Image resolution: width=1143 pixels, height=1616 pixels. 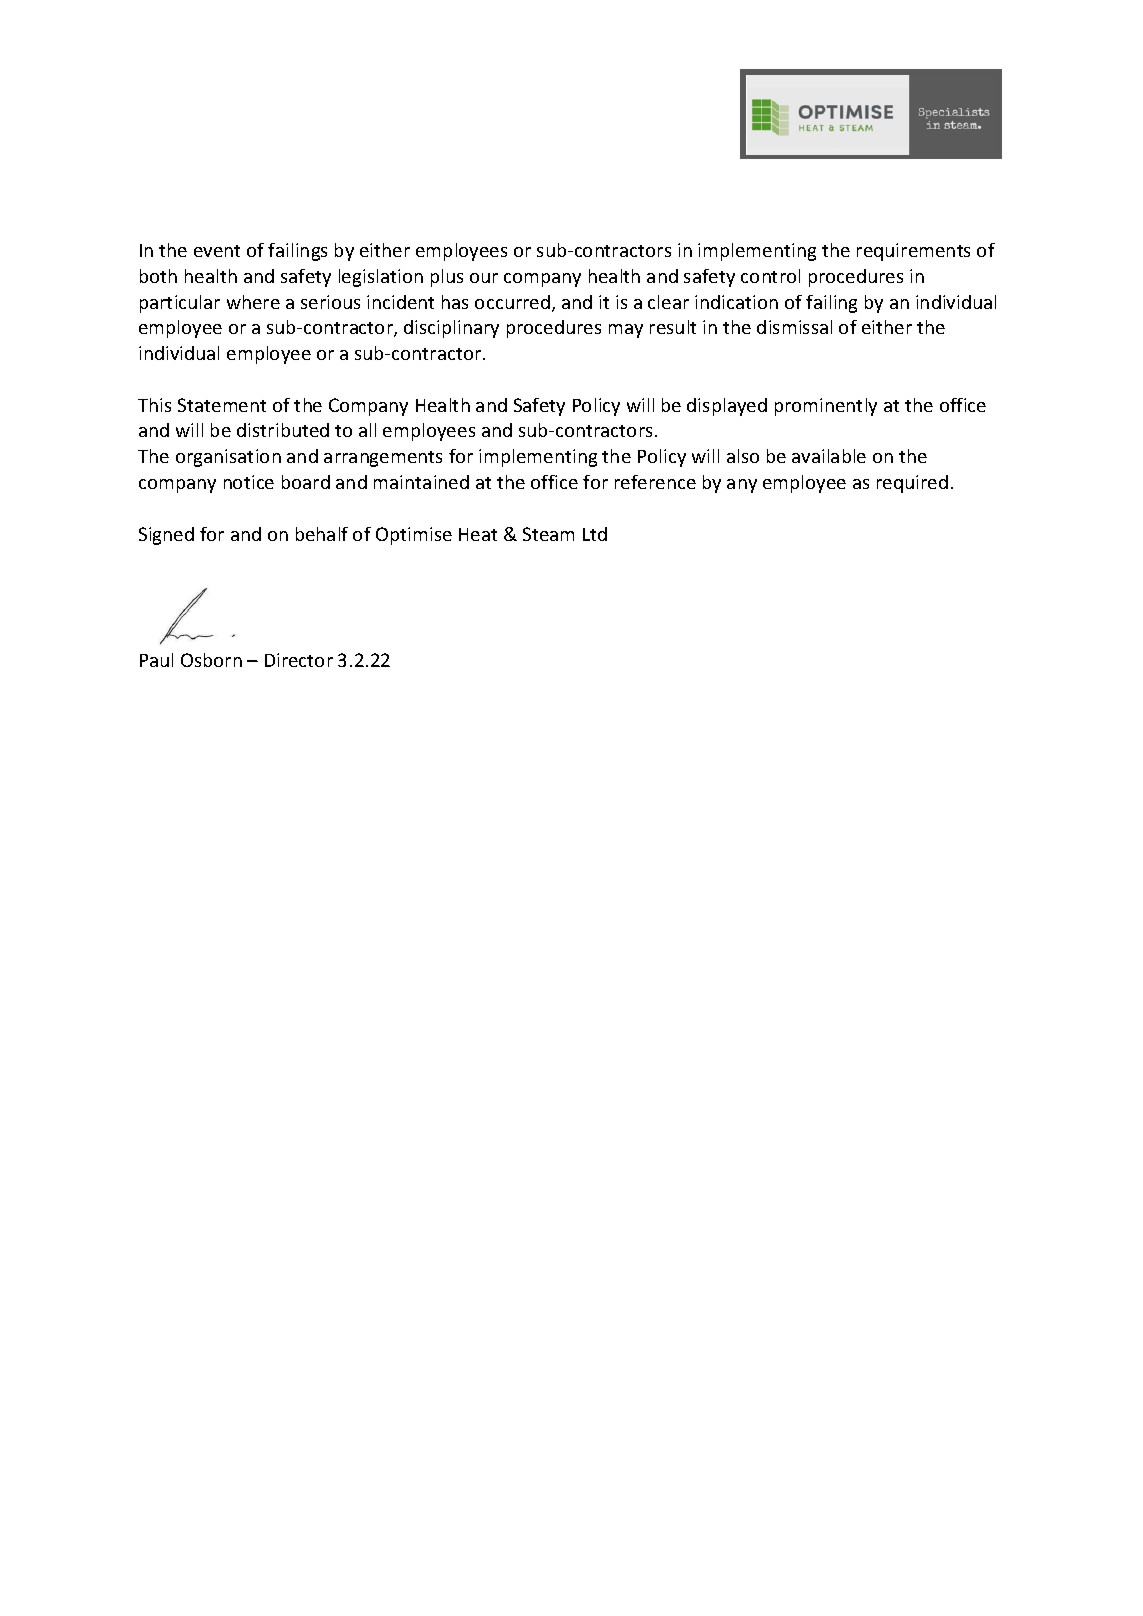 I want to click on Osborn, so click(x=211, y=660).
